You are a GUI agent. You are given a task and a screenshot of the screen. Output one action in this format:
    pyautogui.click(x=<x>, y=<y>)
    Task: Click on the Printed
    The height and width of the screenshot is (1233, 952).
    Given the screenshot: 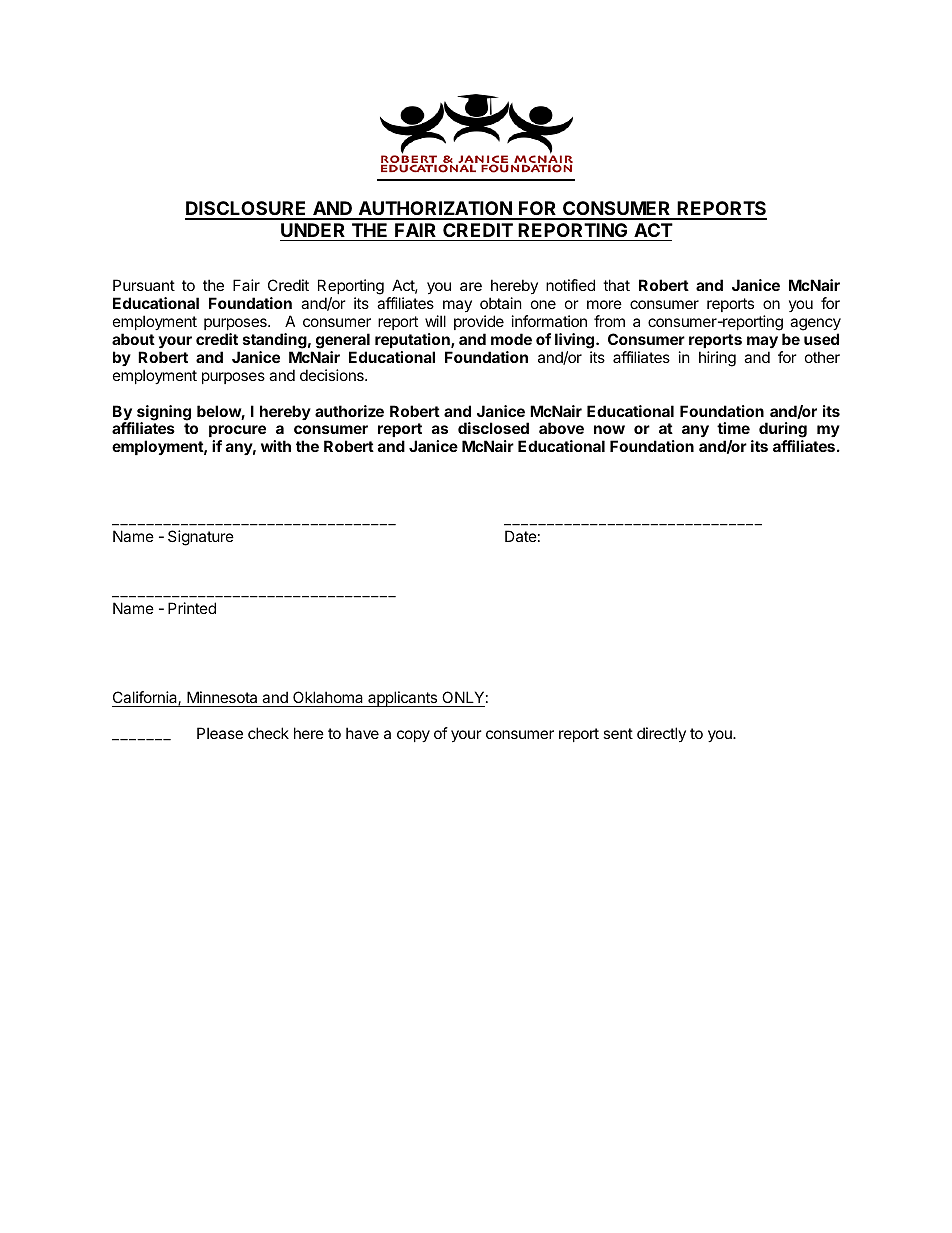 What is the action you would take?
    pyautogui.click(x=192, y=608)
